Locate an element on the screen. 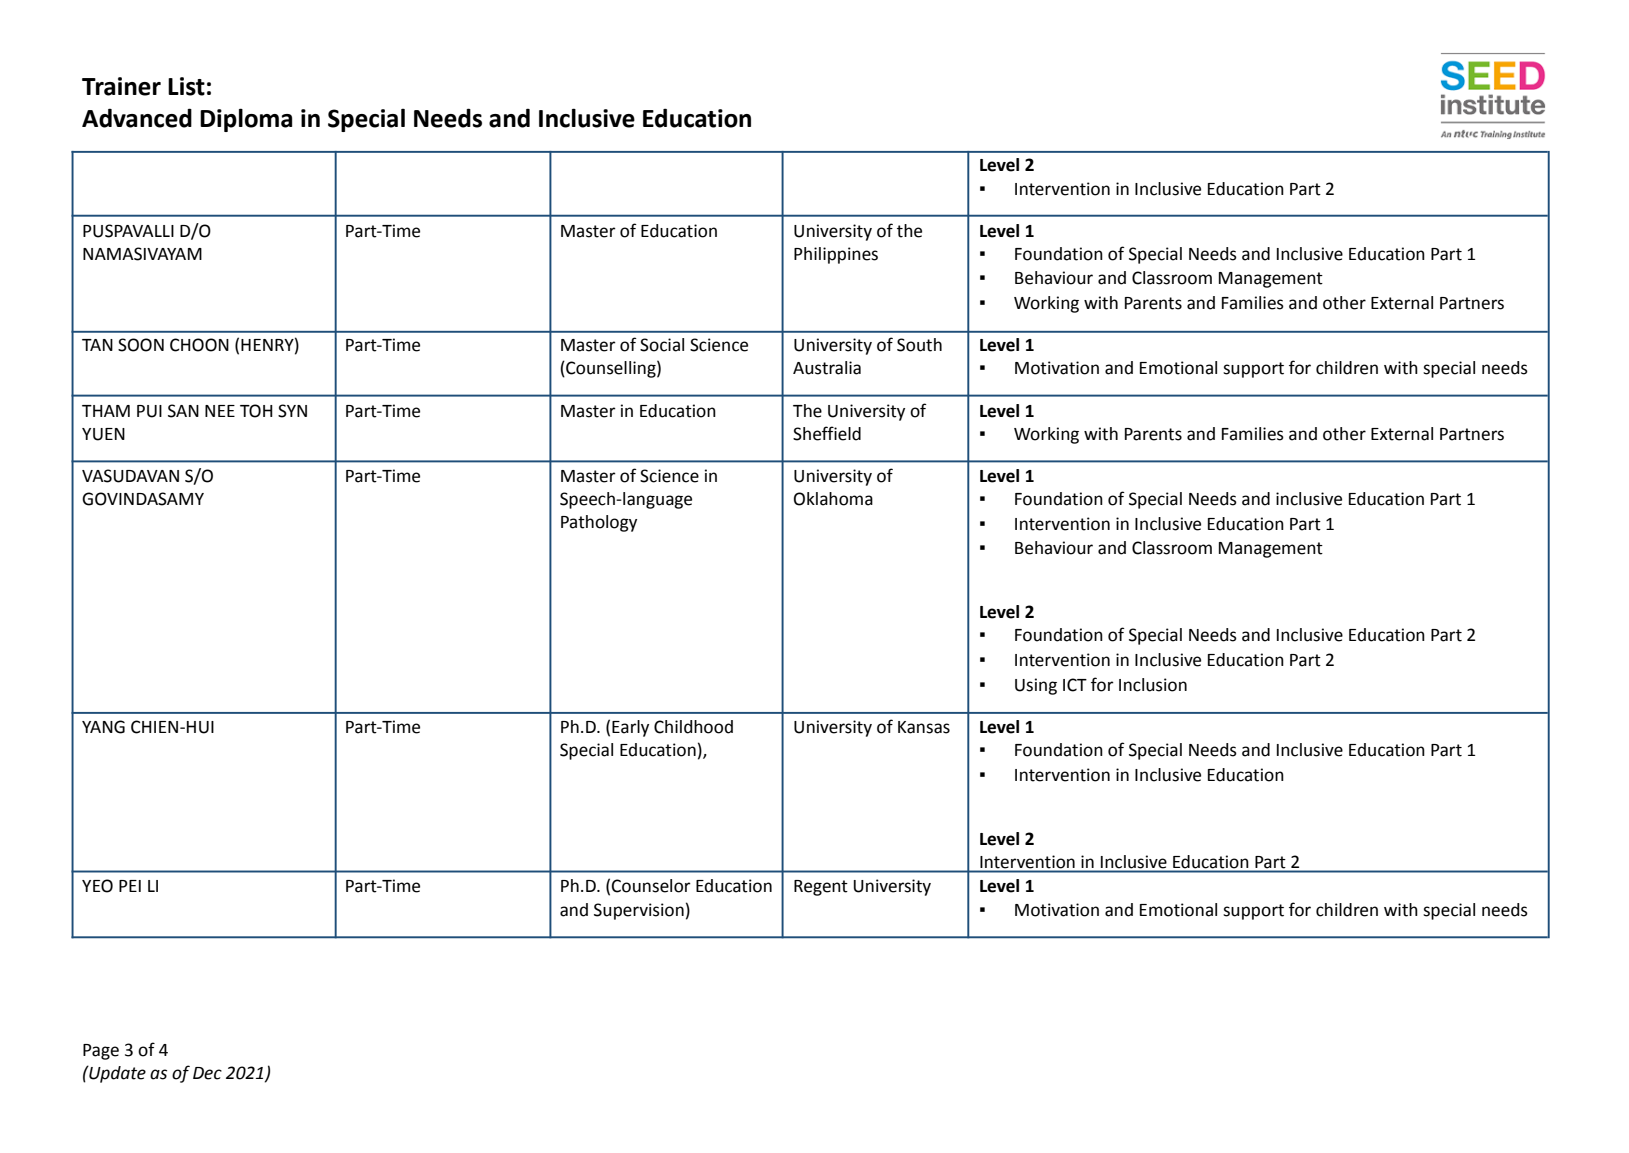 This screenshot has width=1629, height=1153. Social is located at coordinates (662, 345).
